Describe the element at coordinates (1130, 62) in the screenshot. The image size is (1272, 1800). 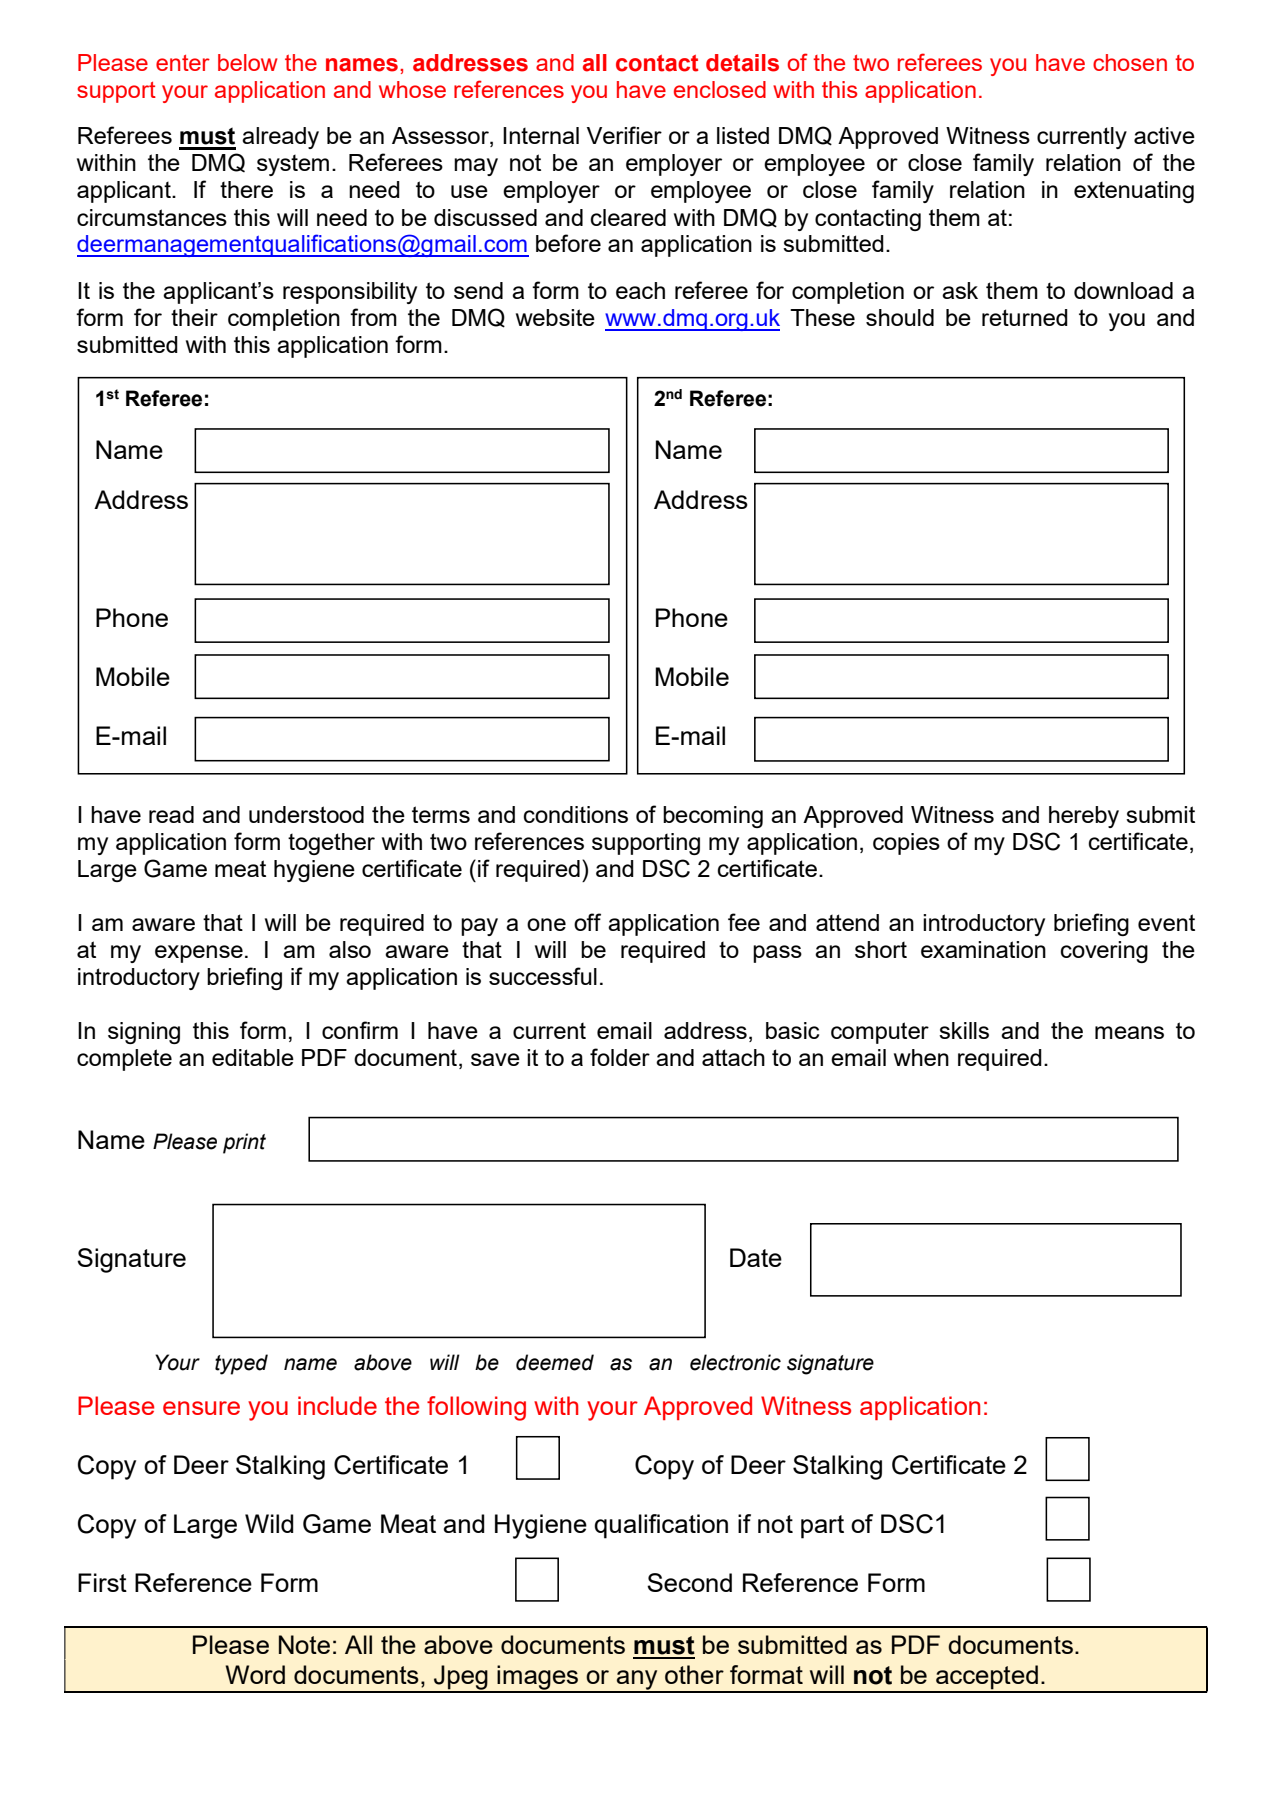
I see `chosen` at that location.
